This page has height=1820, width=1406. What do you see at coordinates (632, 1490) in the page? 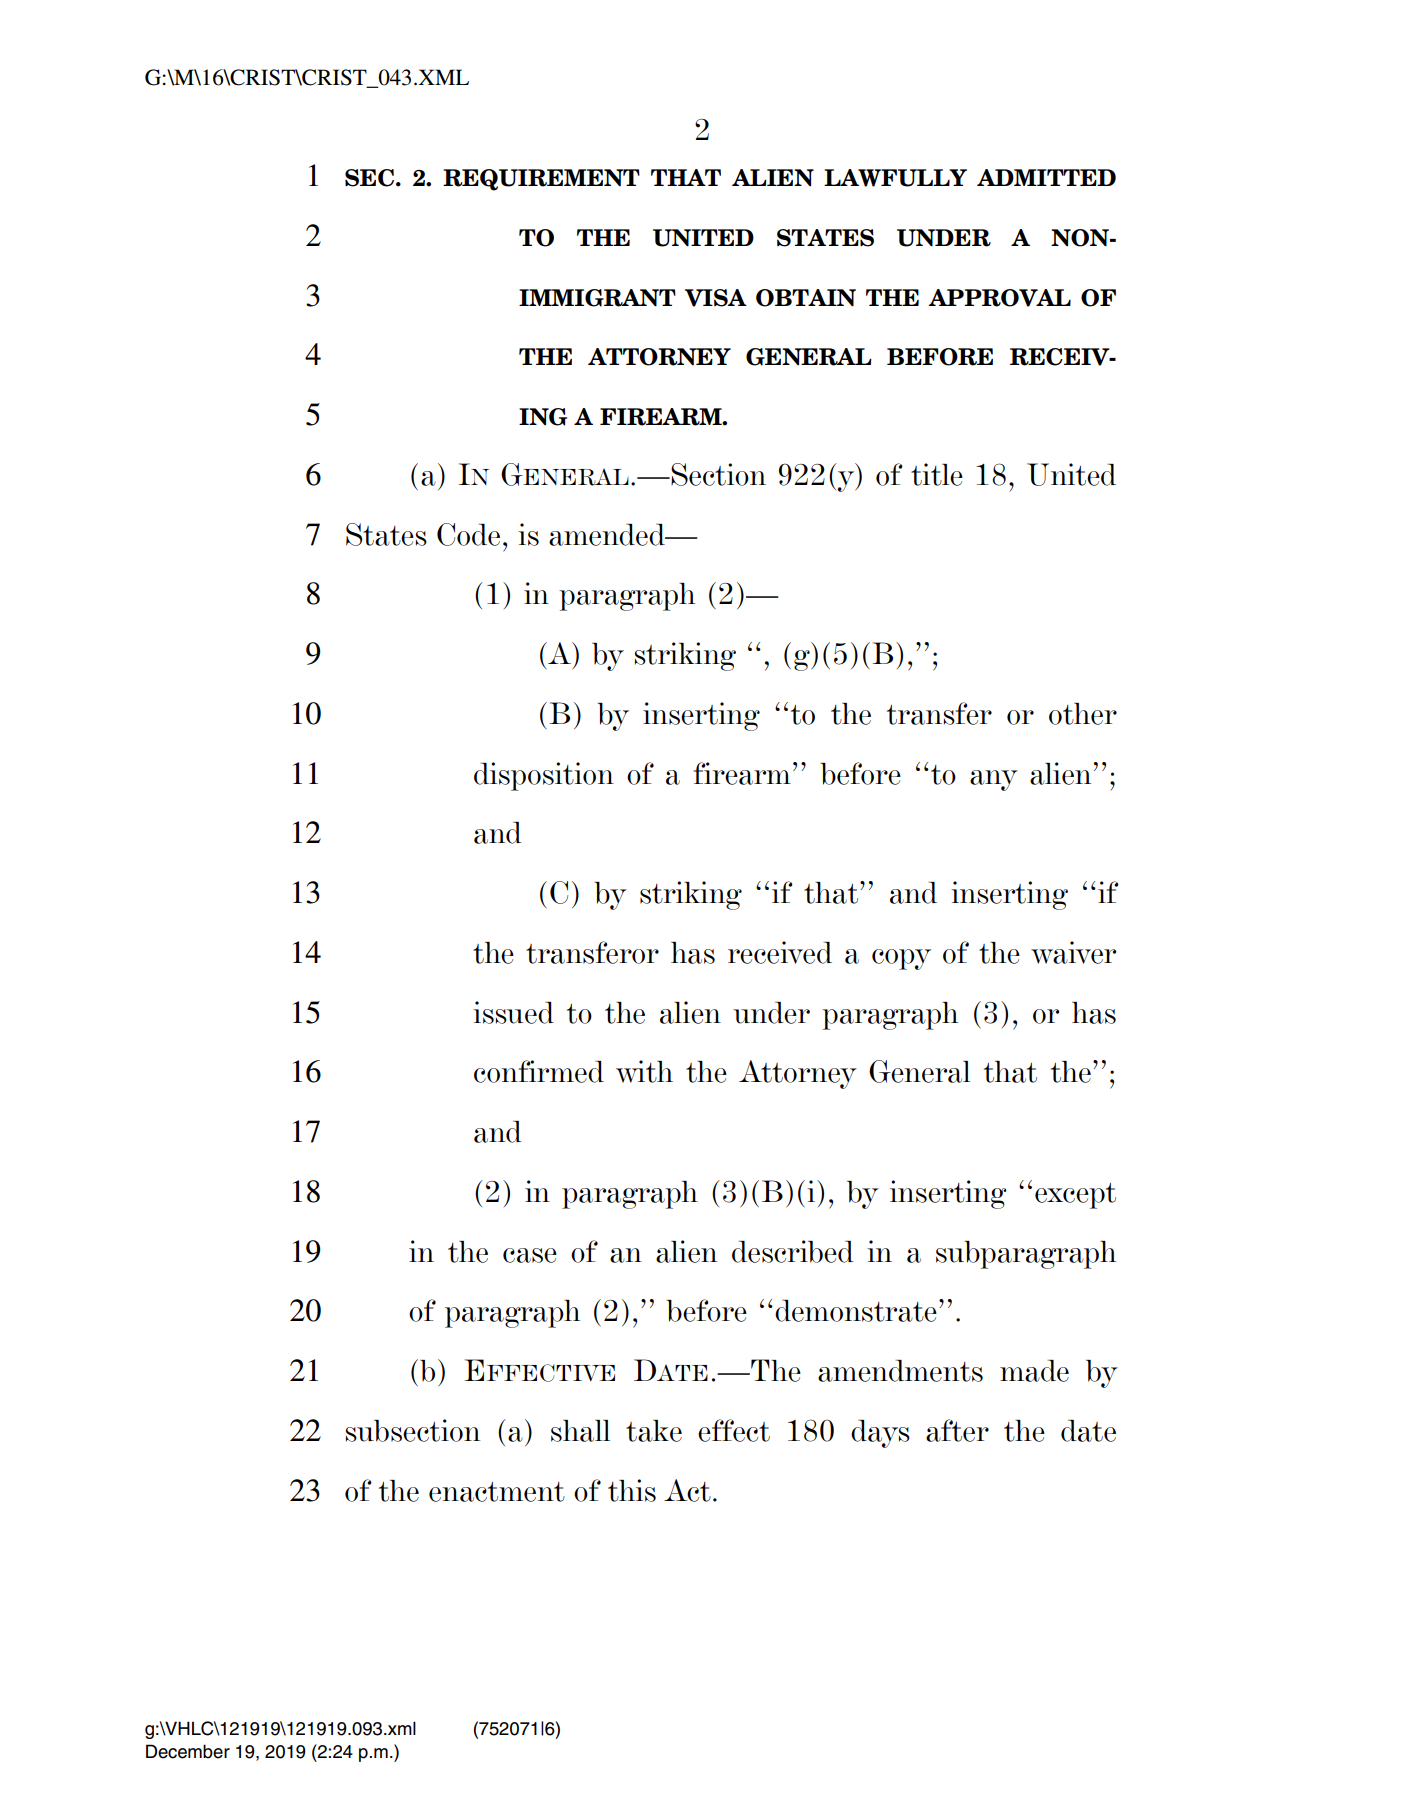
I see `this` at bounding box center [632, 1490].
